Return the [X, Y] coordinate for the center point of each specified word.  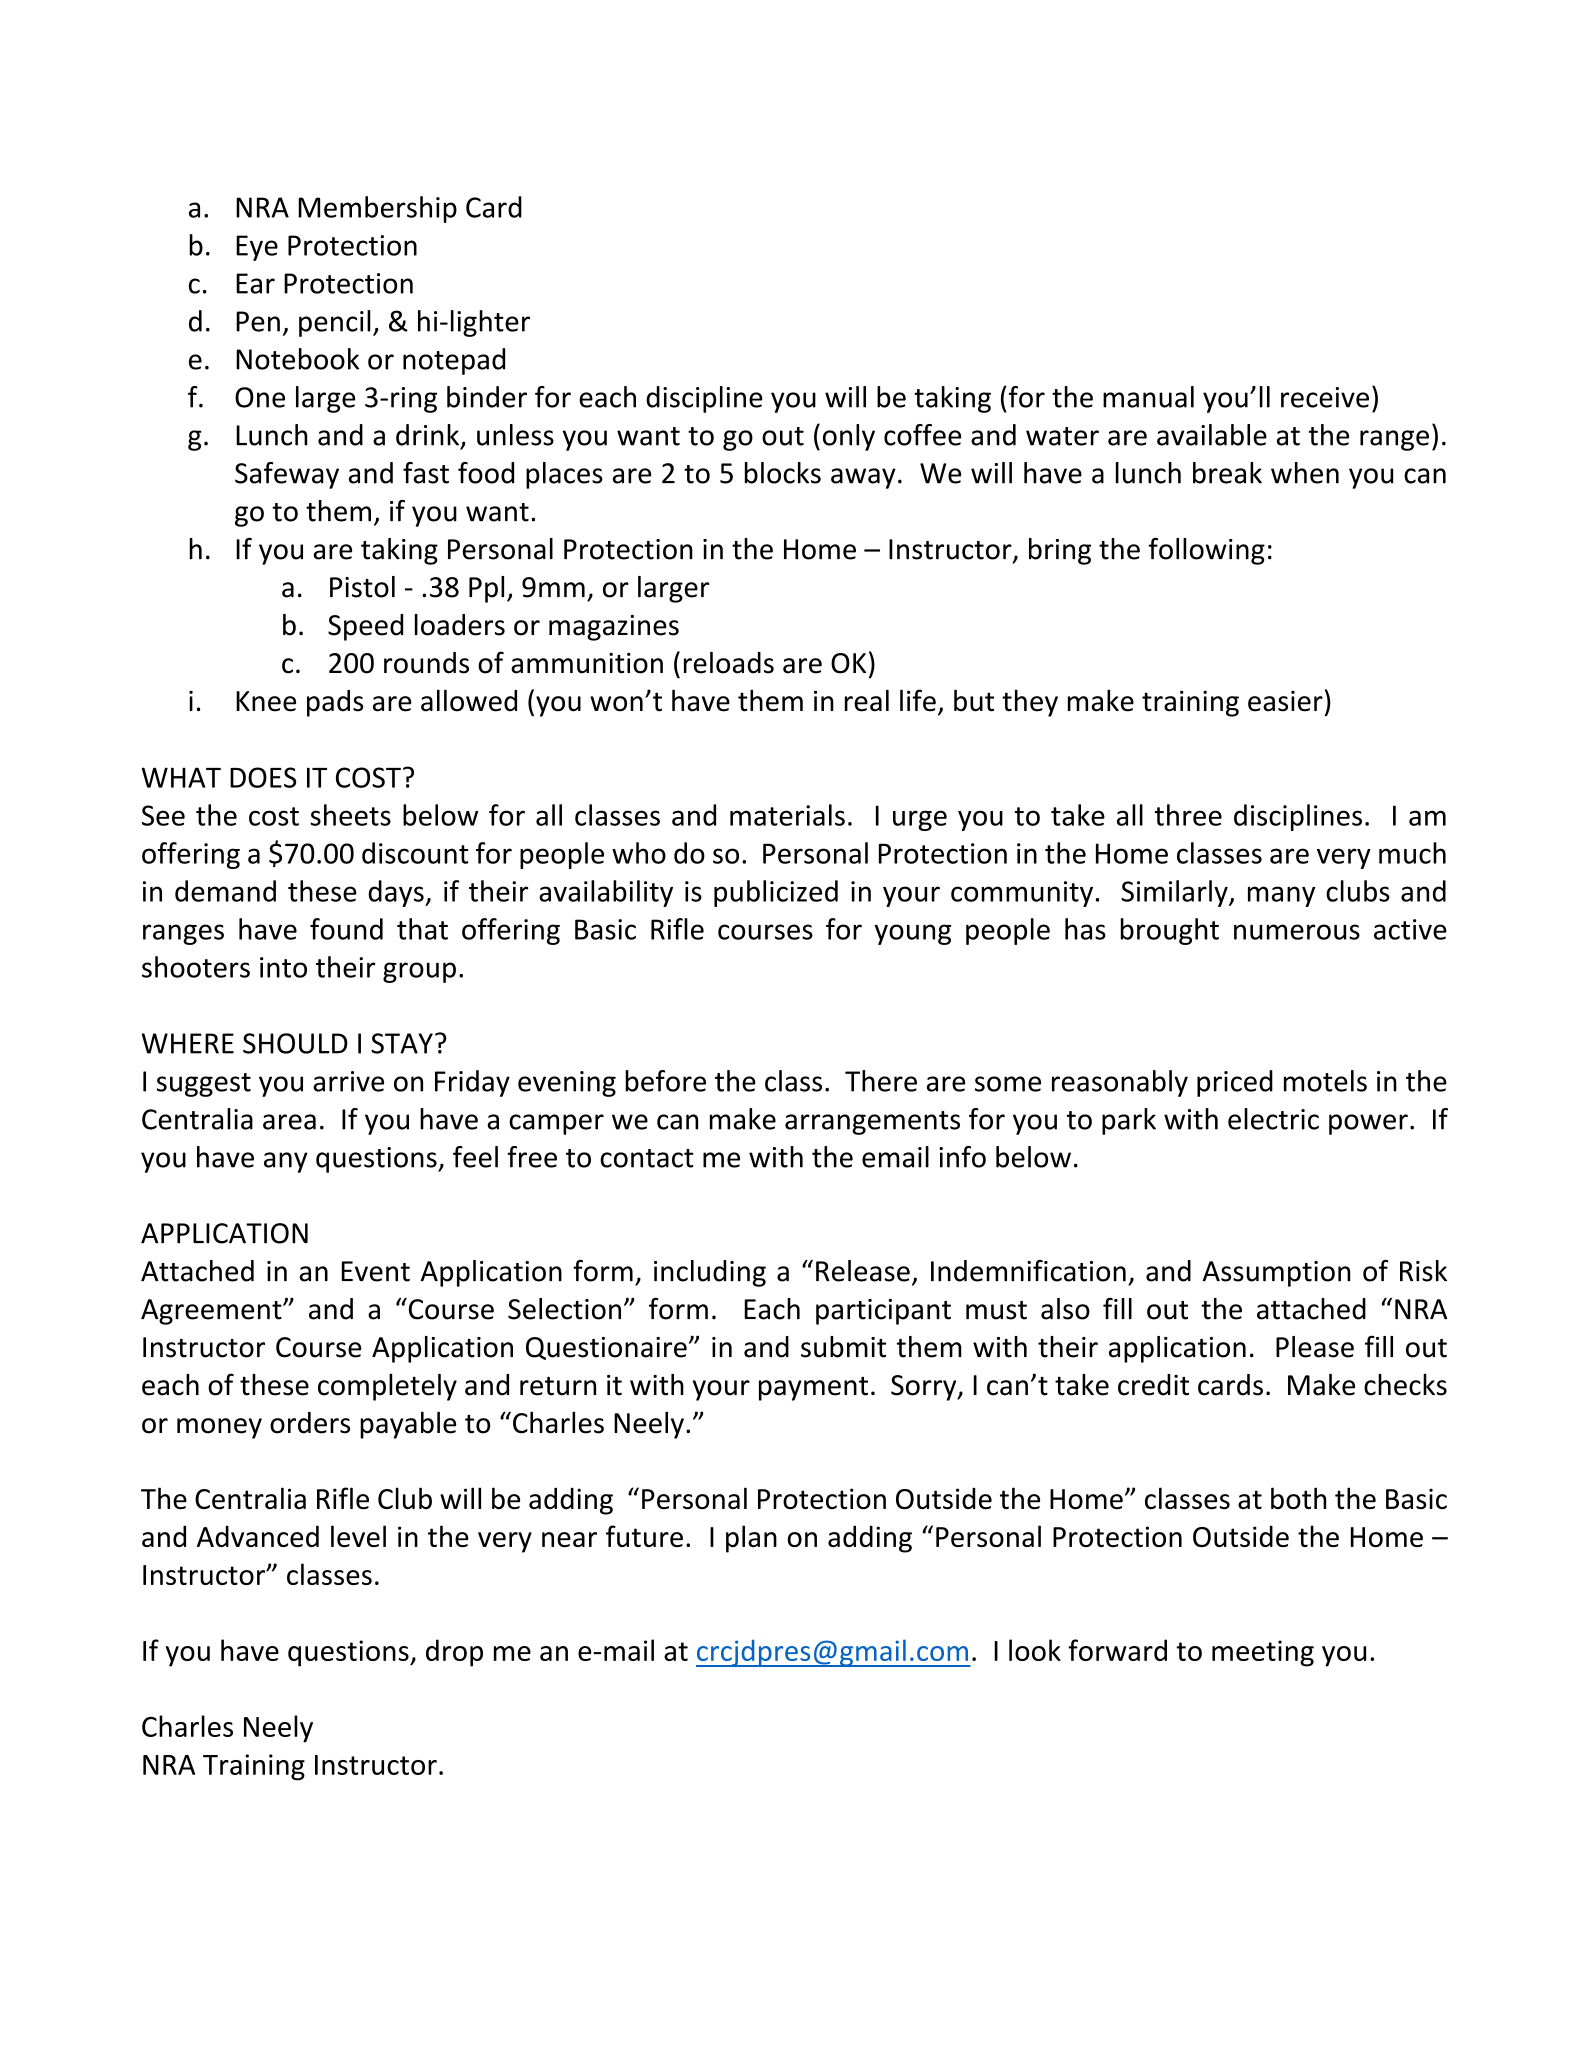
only [849, 437]
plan [751, 1539]
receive [1325, 397]
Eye [257, 248]
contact [647, 1158]
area [289, 1122]
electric [1273, 1119]
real [867, 700]
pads [335, 703]
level [358, 1536]
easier [1285, 701]
